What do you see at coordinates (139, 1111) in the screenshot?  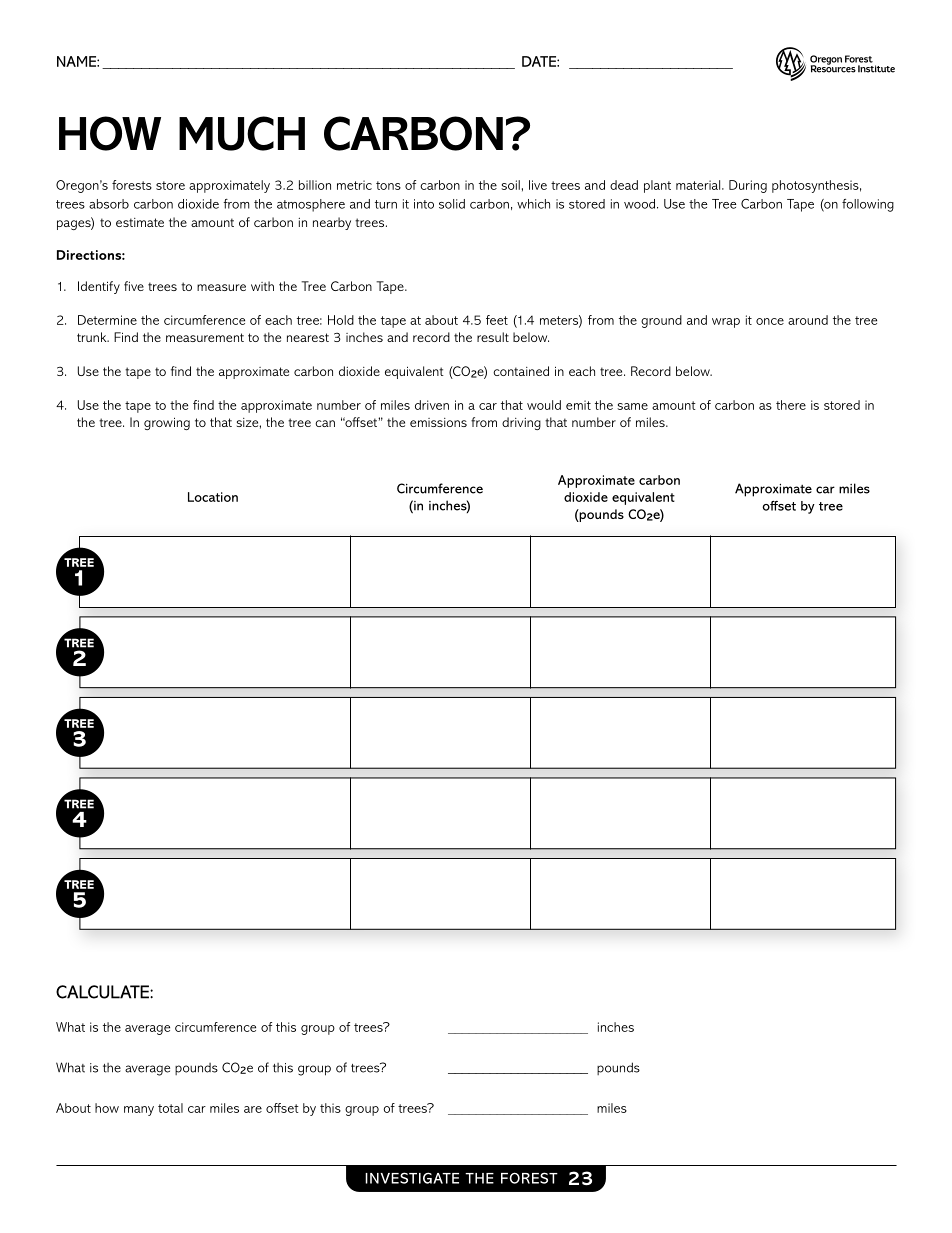 I see `many` at bounding box center [139, 1111].
